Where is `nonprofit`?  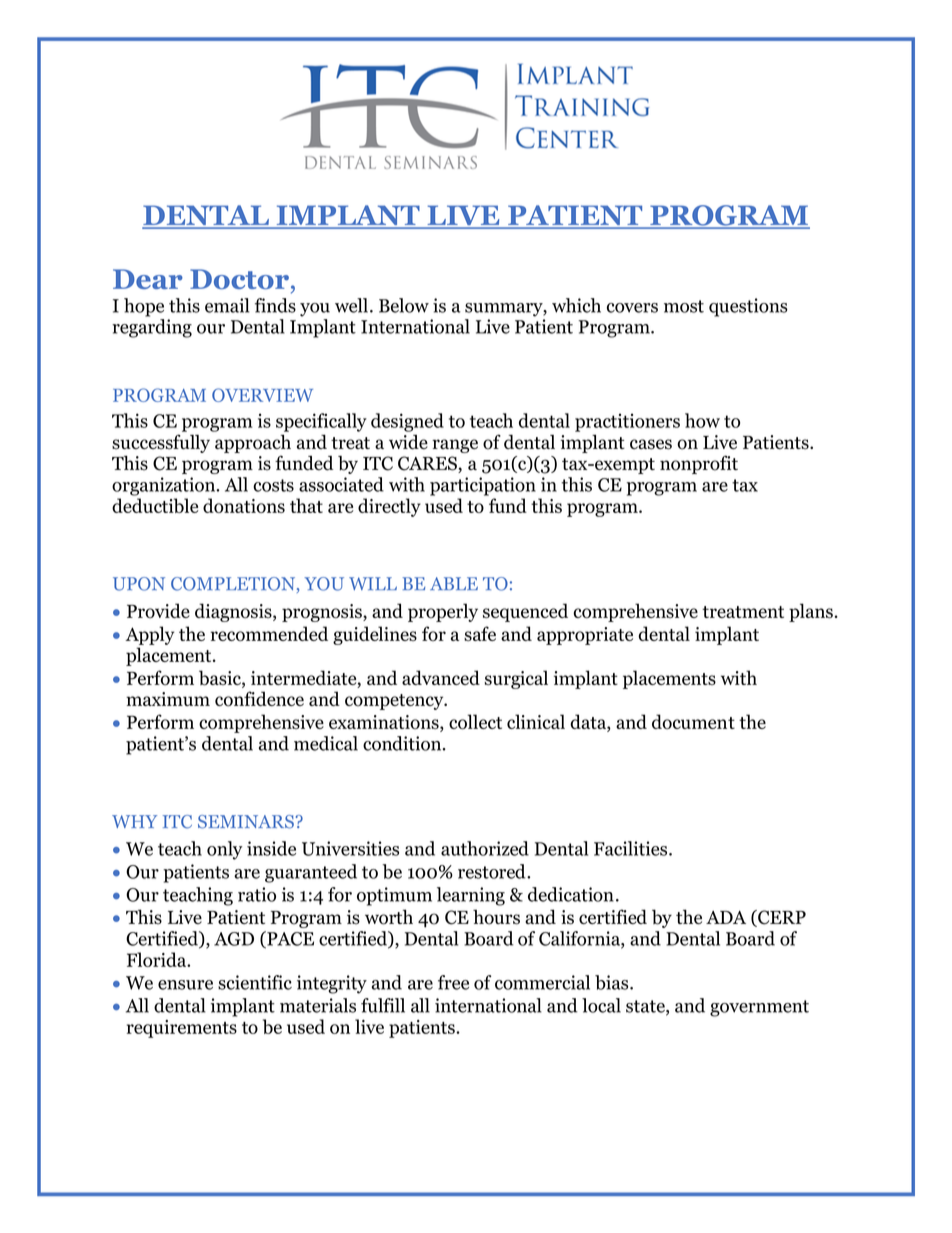 nonprofit is located at coordinates (699, 464).
